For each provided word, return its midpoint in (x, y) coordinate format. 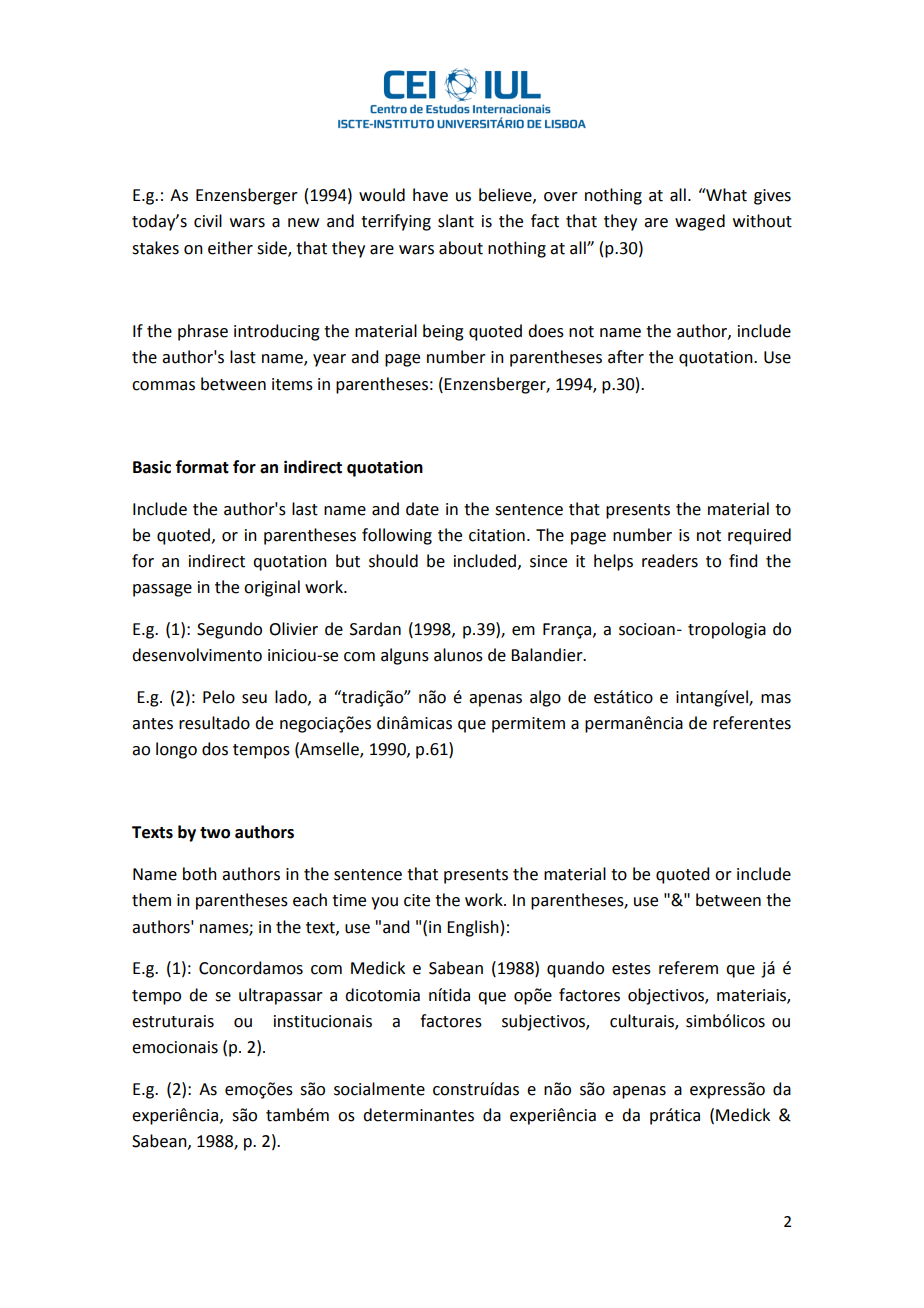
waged (700, 222)
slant (456, 221)
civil (208, 221)
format (202, 467)
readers (670, 561)
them (151, 900)
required (759, 536)
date (422, 509)
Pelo (219, 697)
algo (545, 698)
